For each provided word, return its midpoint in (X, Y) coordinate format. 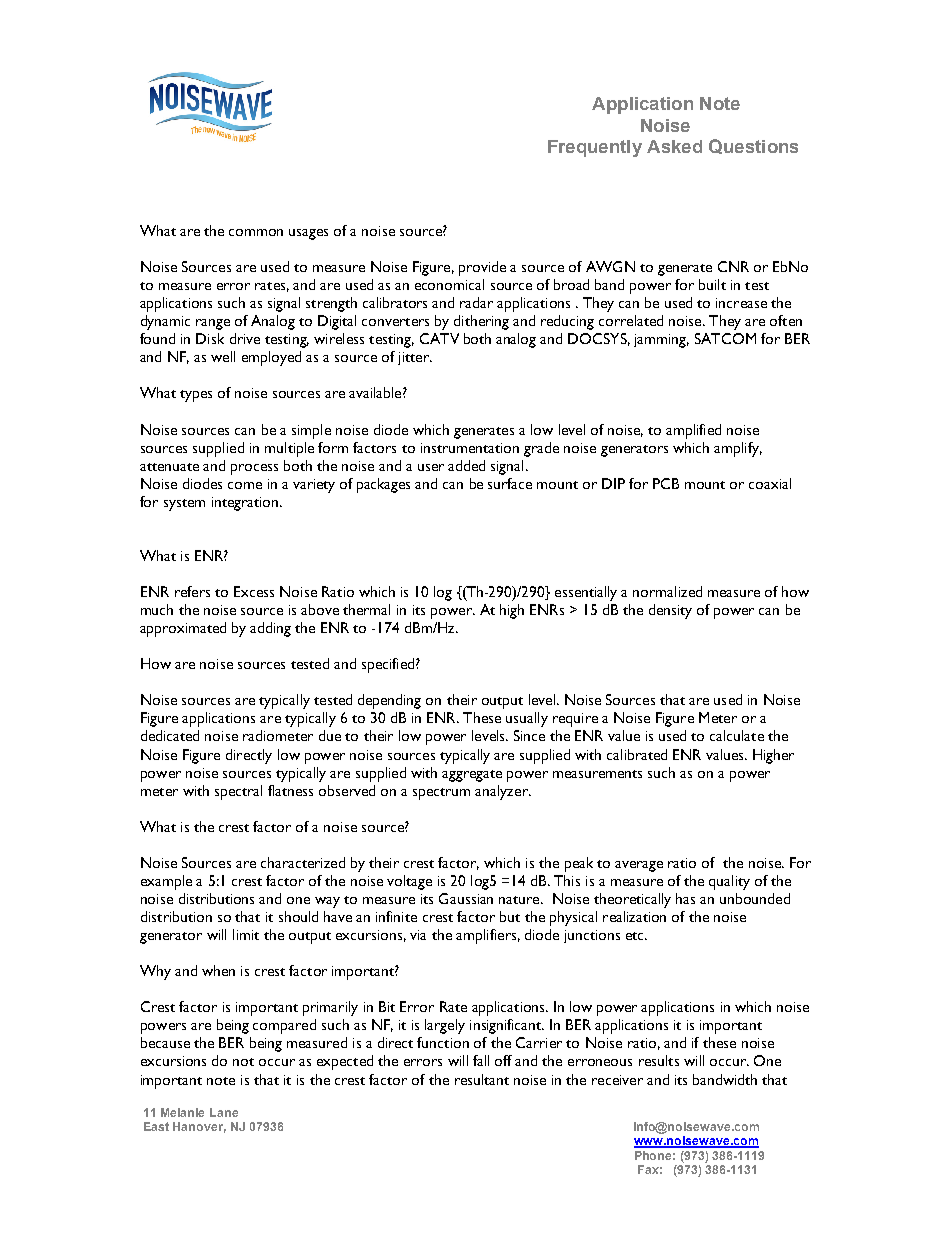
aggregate (472, 776)
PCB (666, 483)
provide (482, 268)
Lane (224, 1112)
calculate (737, 735)
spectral (238, 792)
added (466, 465)
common (256, 232)
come (245, 485)
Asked (674, 146)
